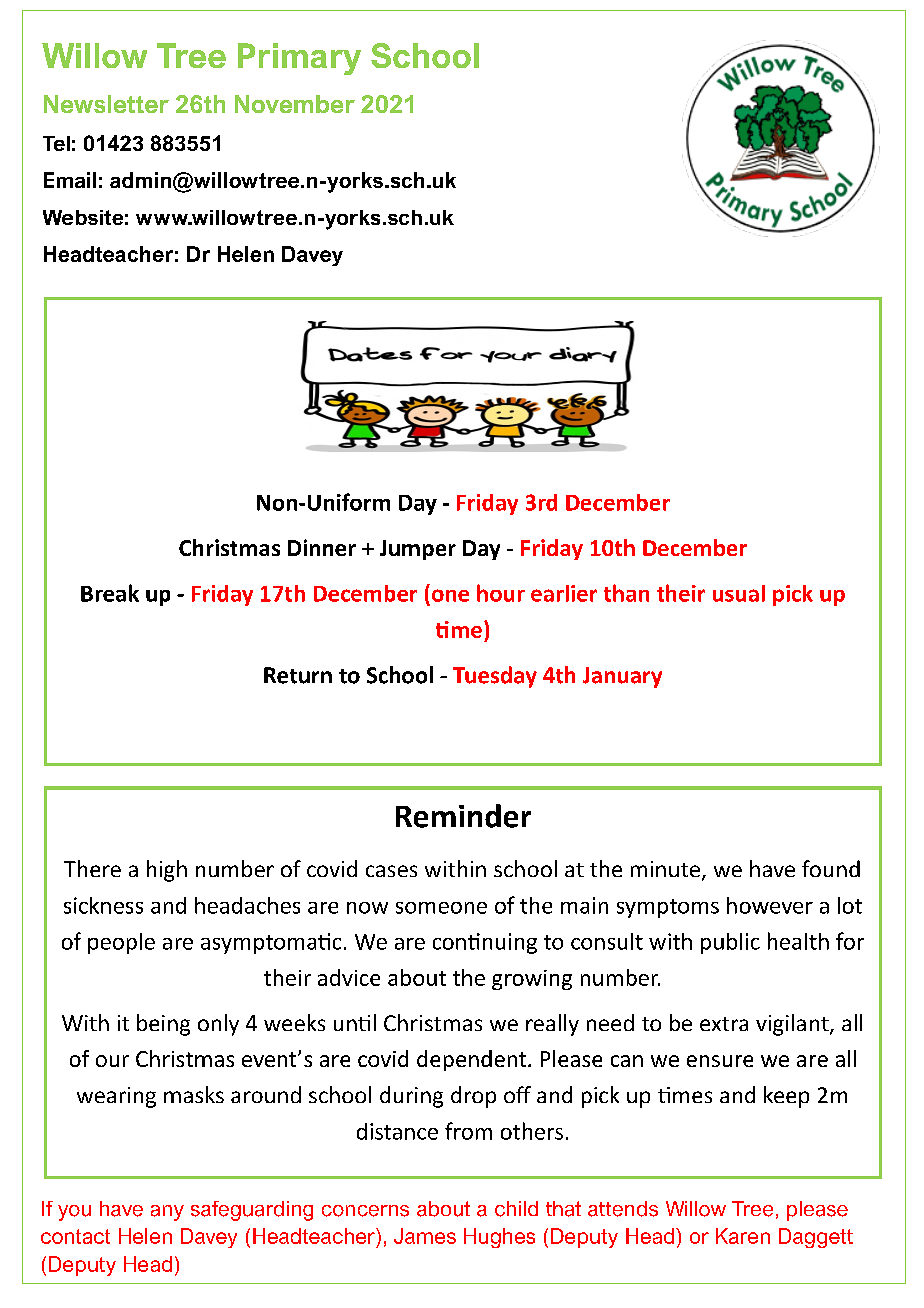 The height and width of the image is (1308, 924). Describe the element at coordinates (743, 1236) in the image. I see `Karen` at that location.
